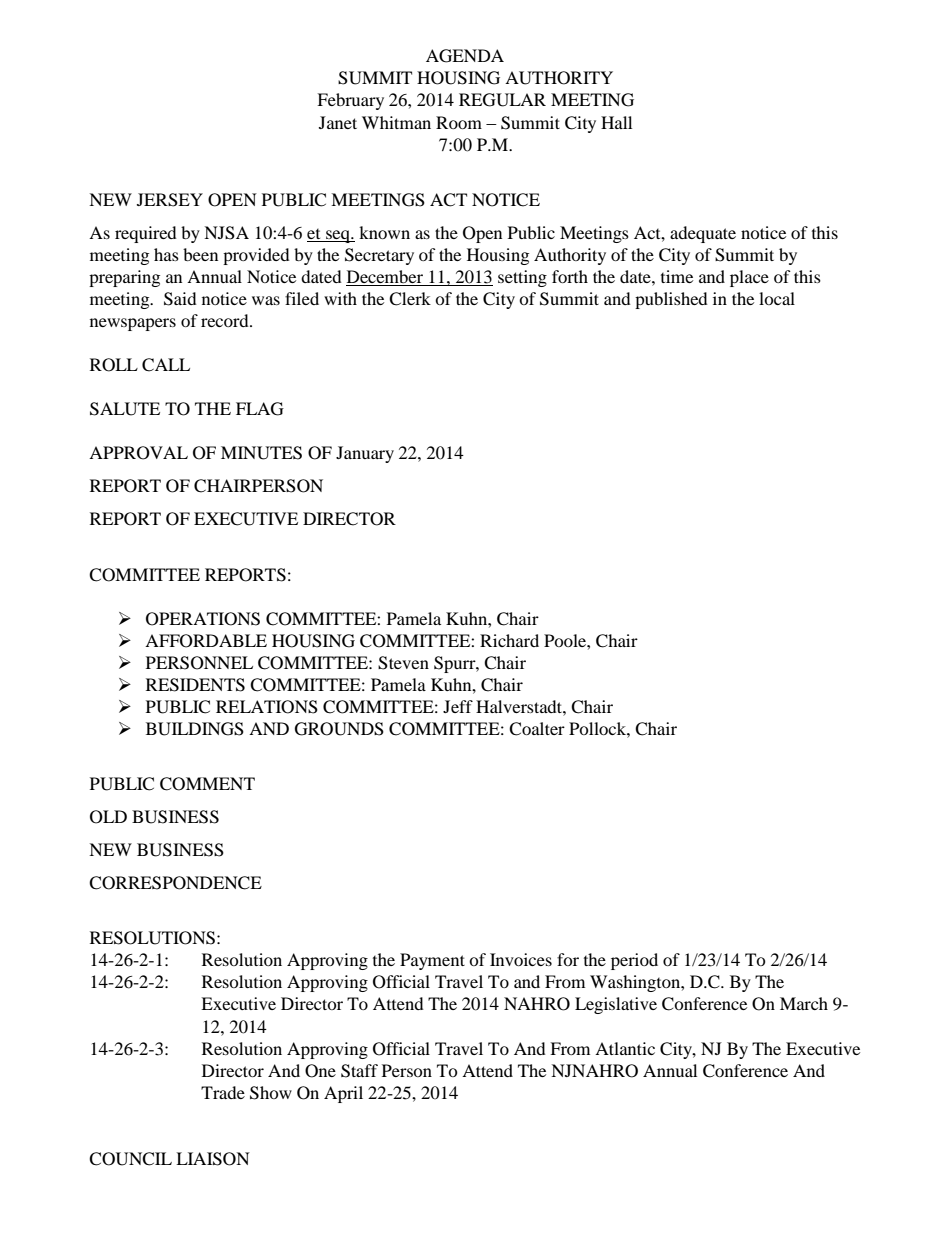 The height and width of the screenshot is (1233, 952). What do you see at coordinates (458, 706) in the screenshot?
I see `Jeff` at bounding box center [458, 706].
